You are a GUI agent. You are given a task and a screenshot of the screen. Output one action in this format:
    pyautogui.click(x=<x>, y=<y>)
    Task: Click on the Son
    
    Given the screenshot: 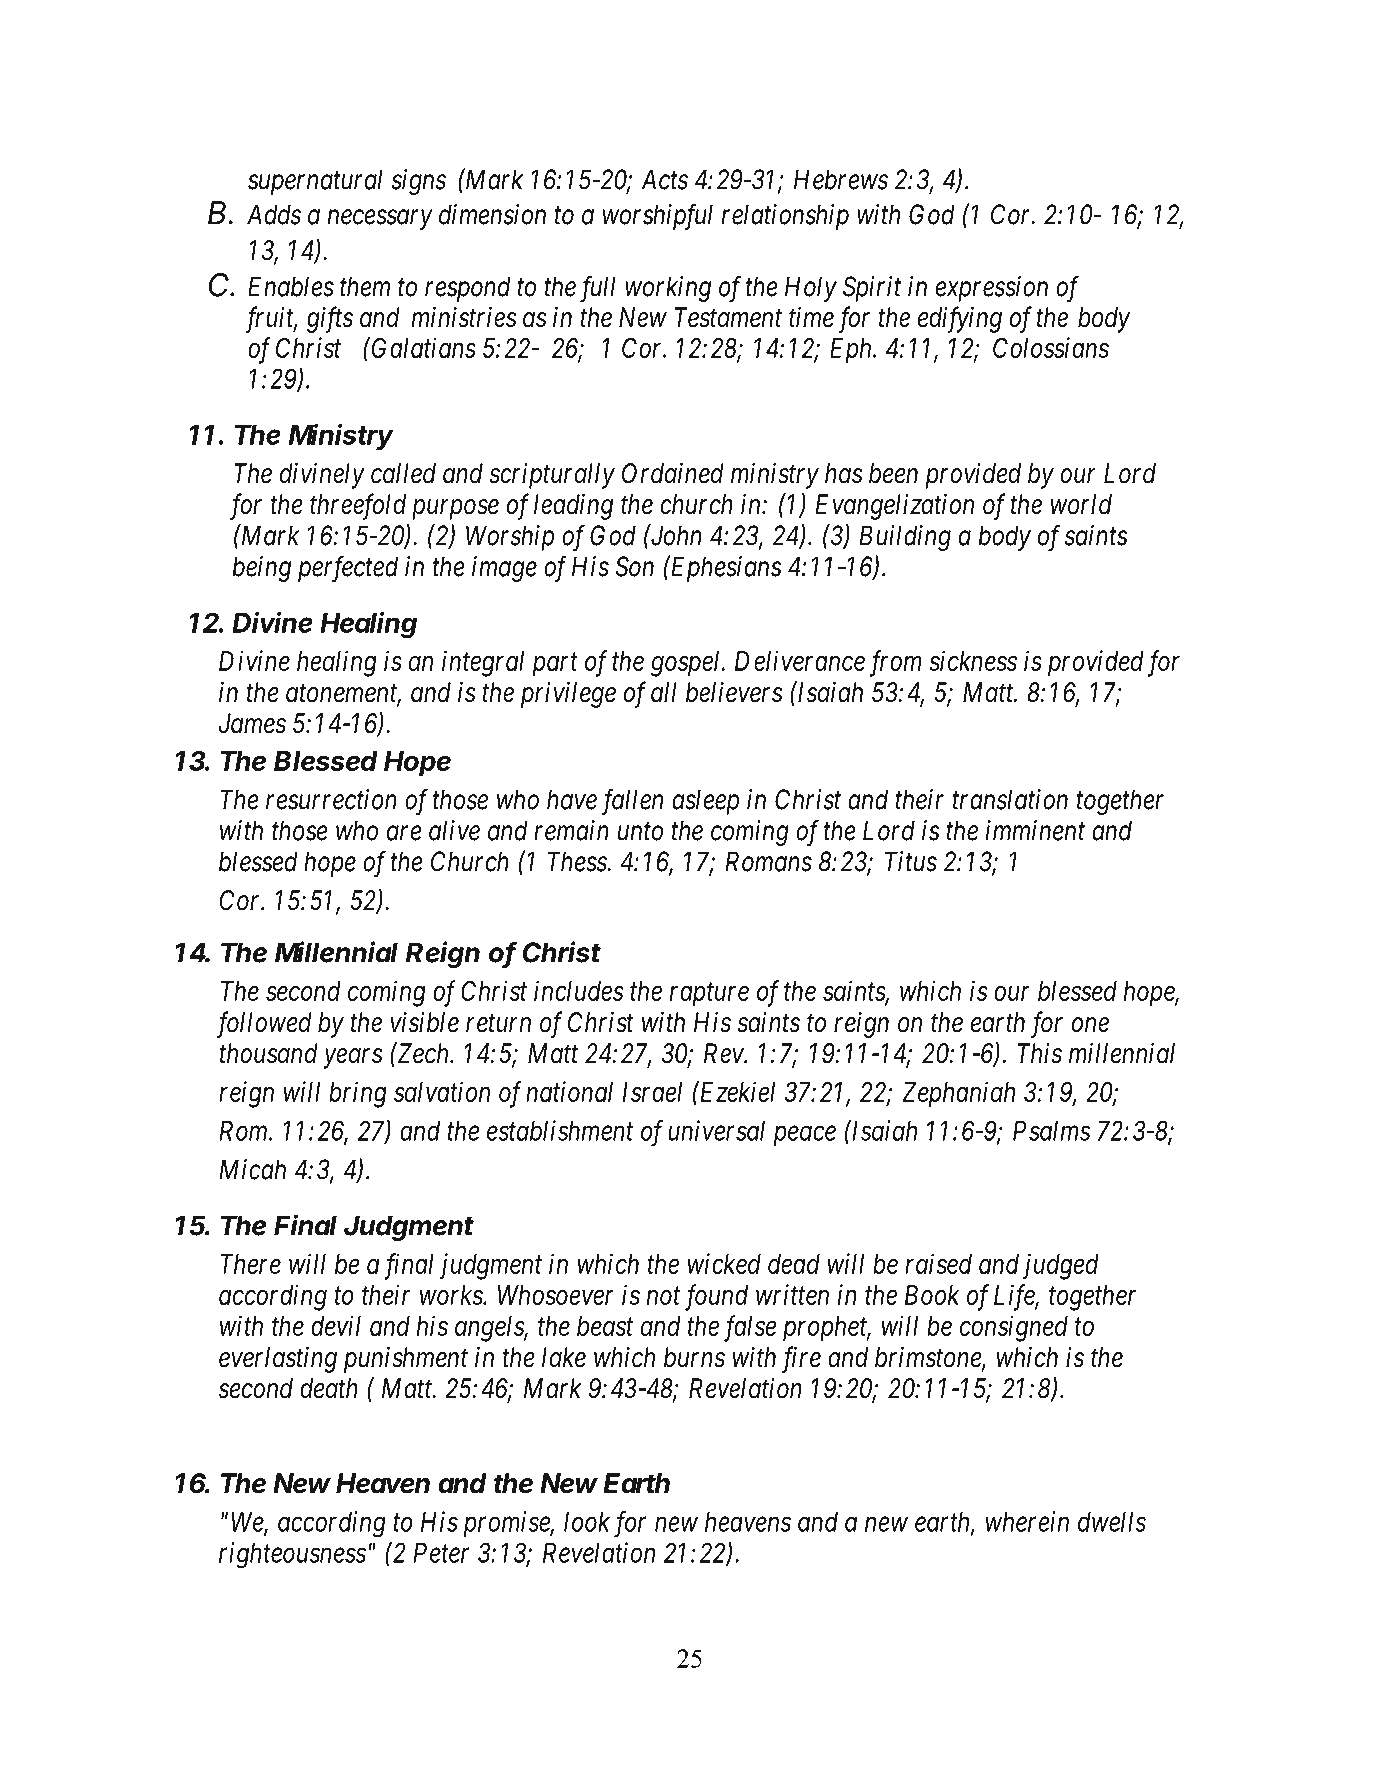 What is the action you would take?
    pyautogui.click(x=634, y=566)
